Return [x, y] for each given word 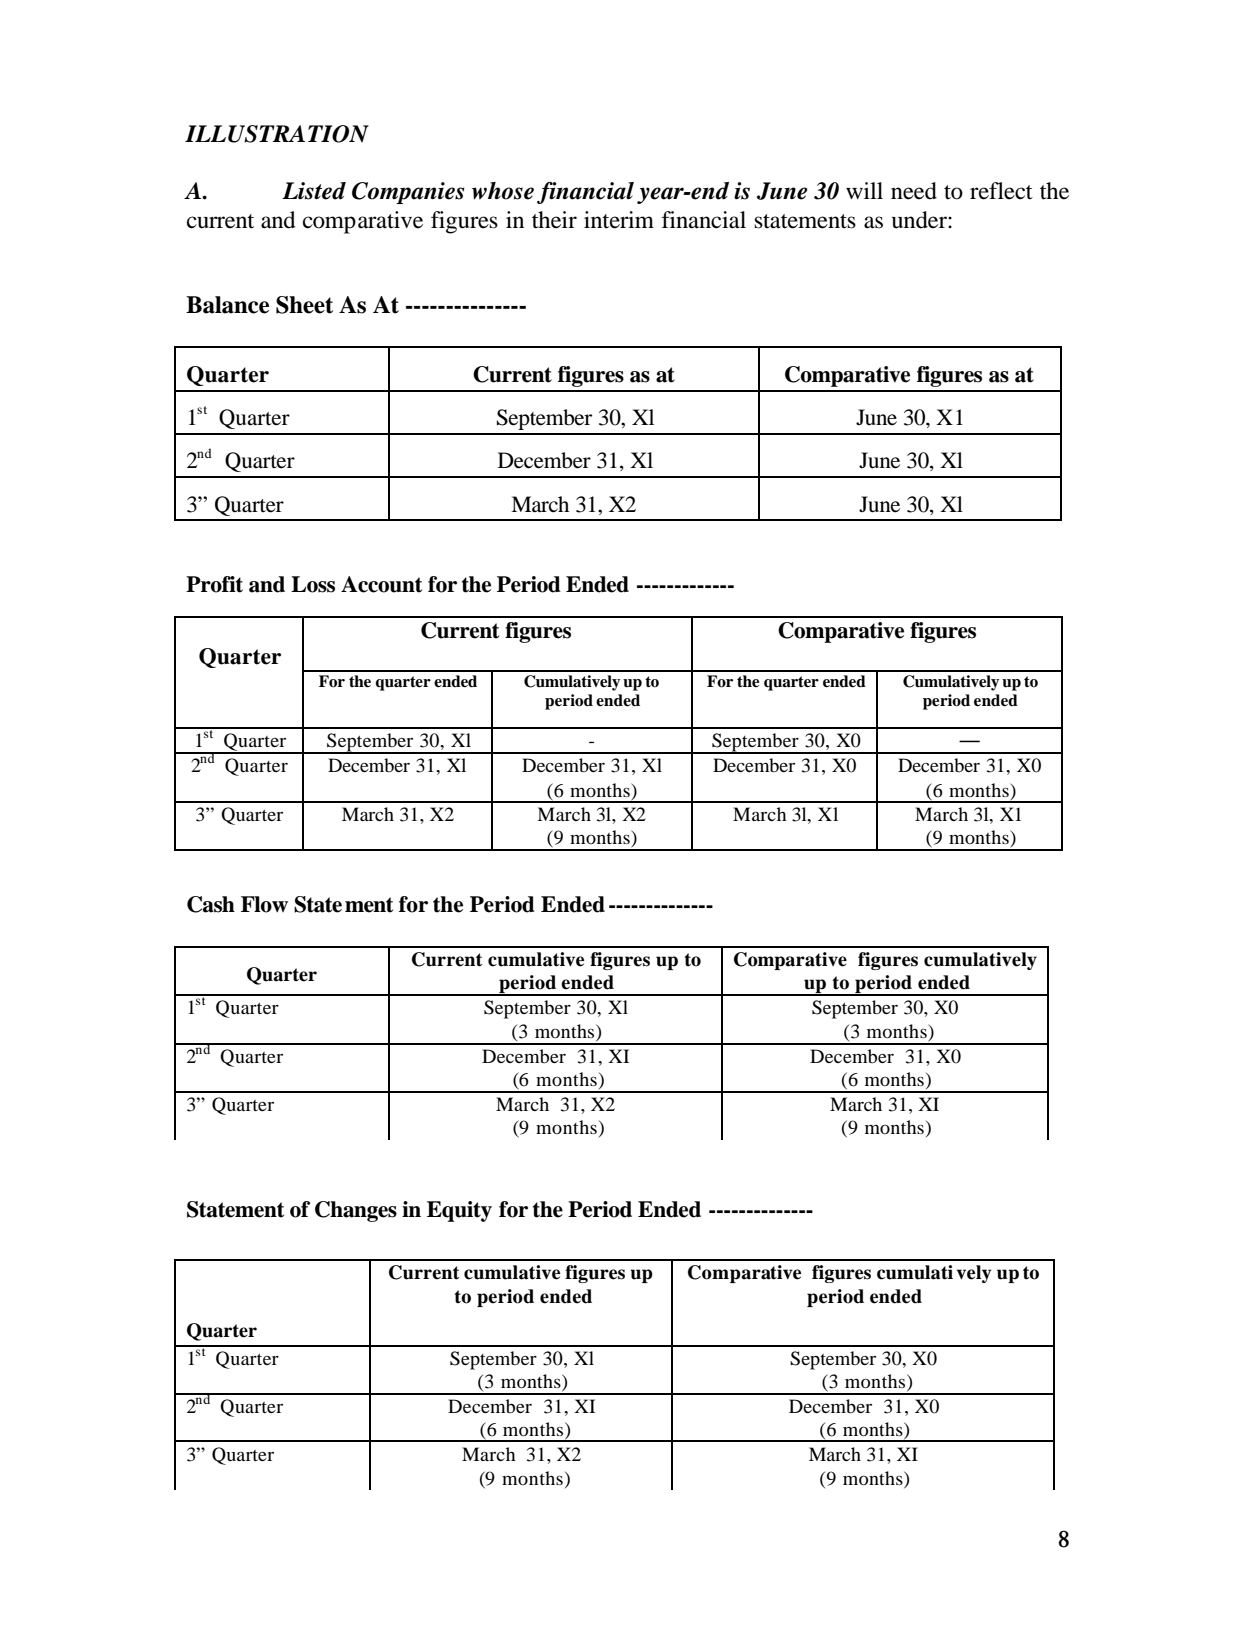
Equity [459, 1211]
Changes [356, 1211]
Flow [264, 904]
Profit [214, 584]
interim [619, 220]
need [914, 191]
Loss [313, 584]
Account [381, 584]
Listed [314, 191]
